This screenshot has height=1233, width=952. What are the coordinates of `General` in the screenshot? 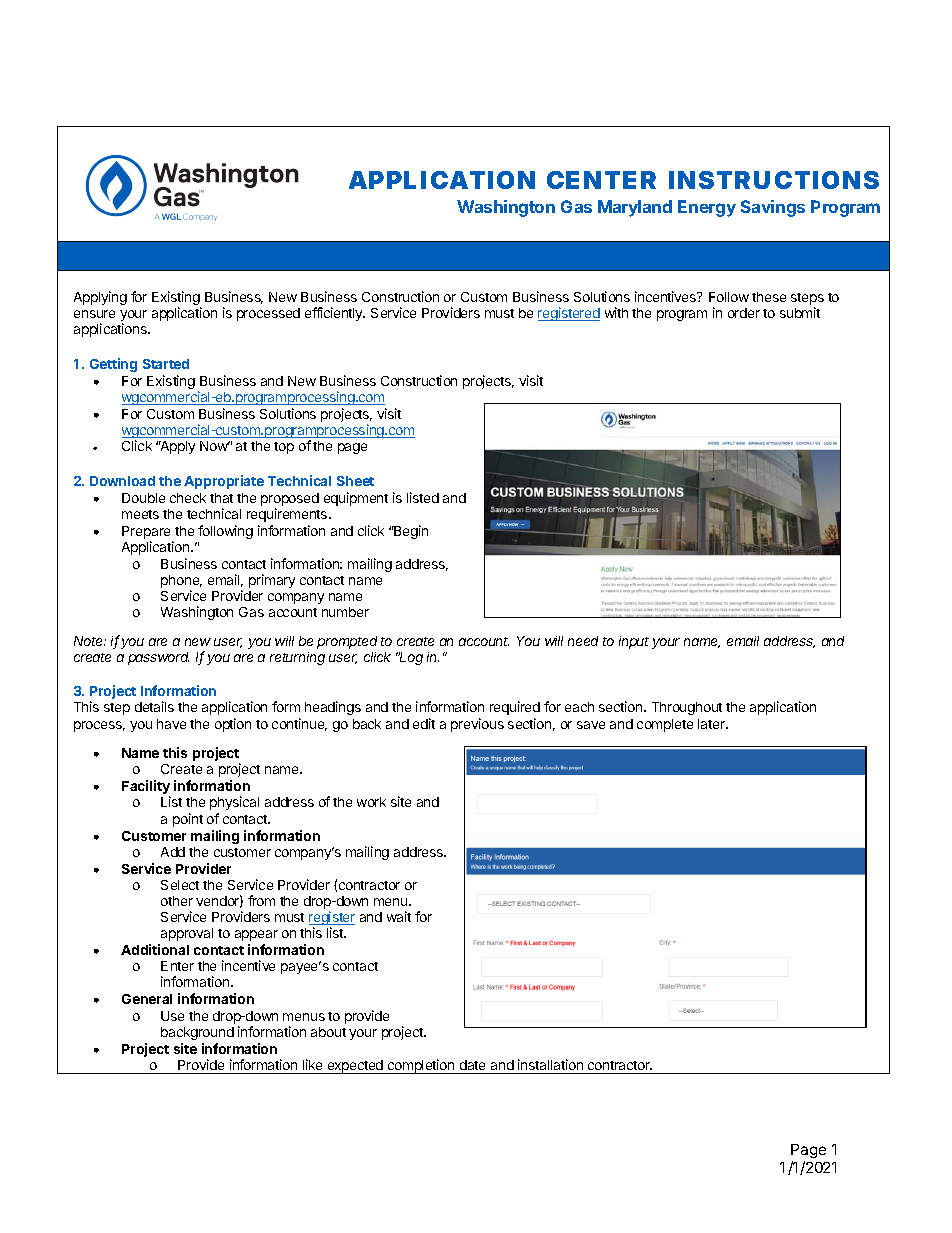 It's located at (147, 999).
